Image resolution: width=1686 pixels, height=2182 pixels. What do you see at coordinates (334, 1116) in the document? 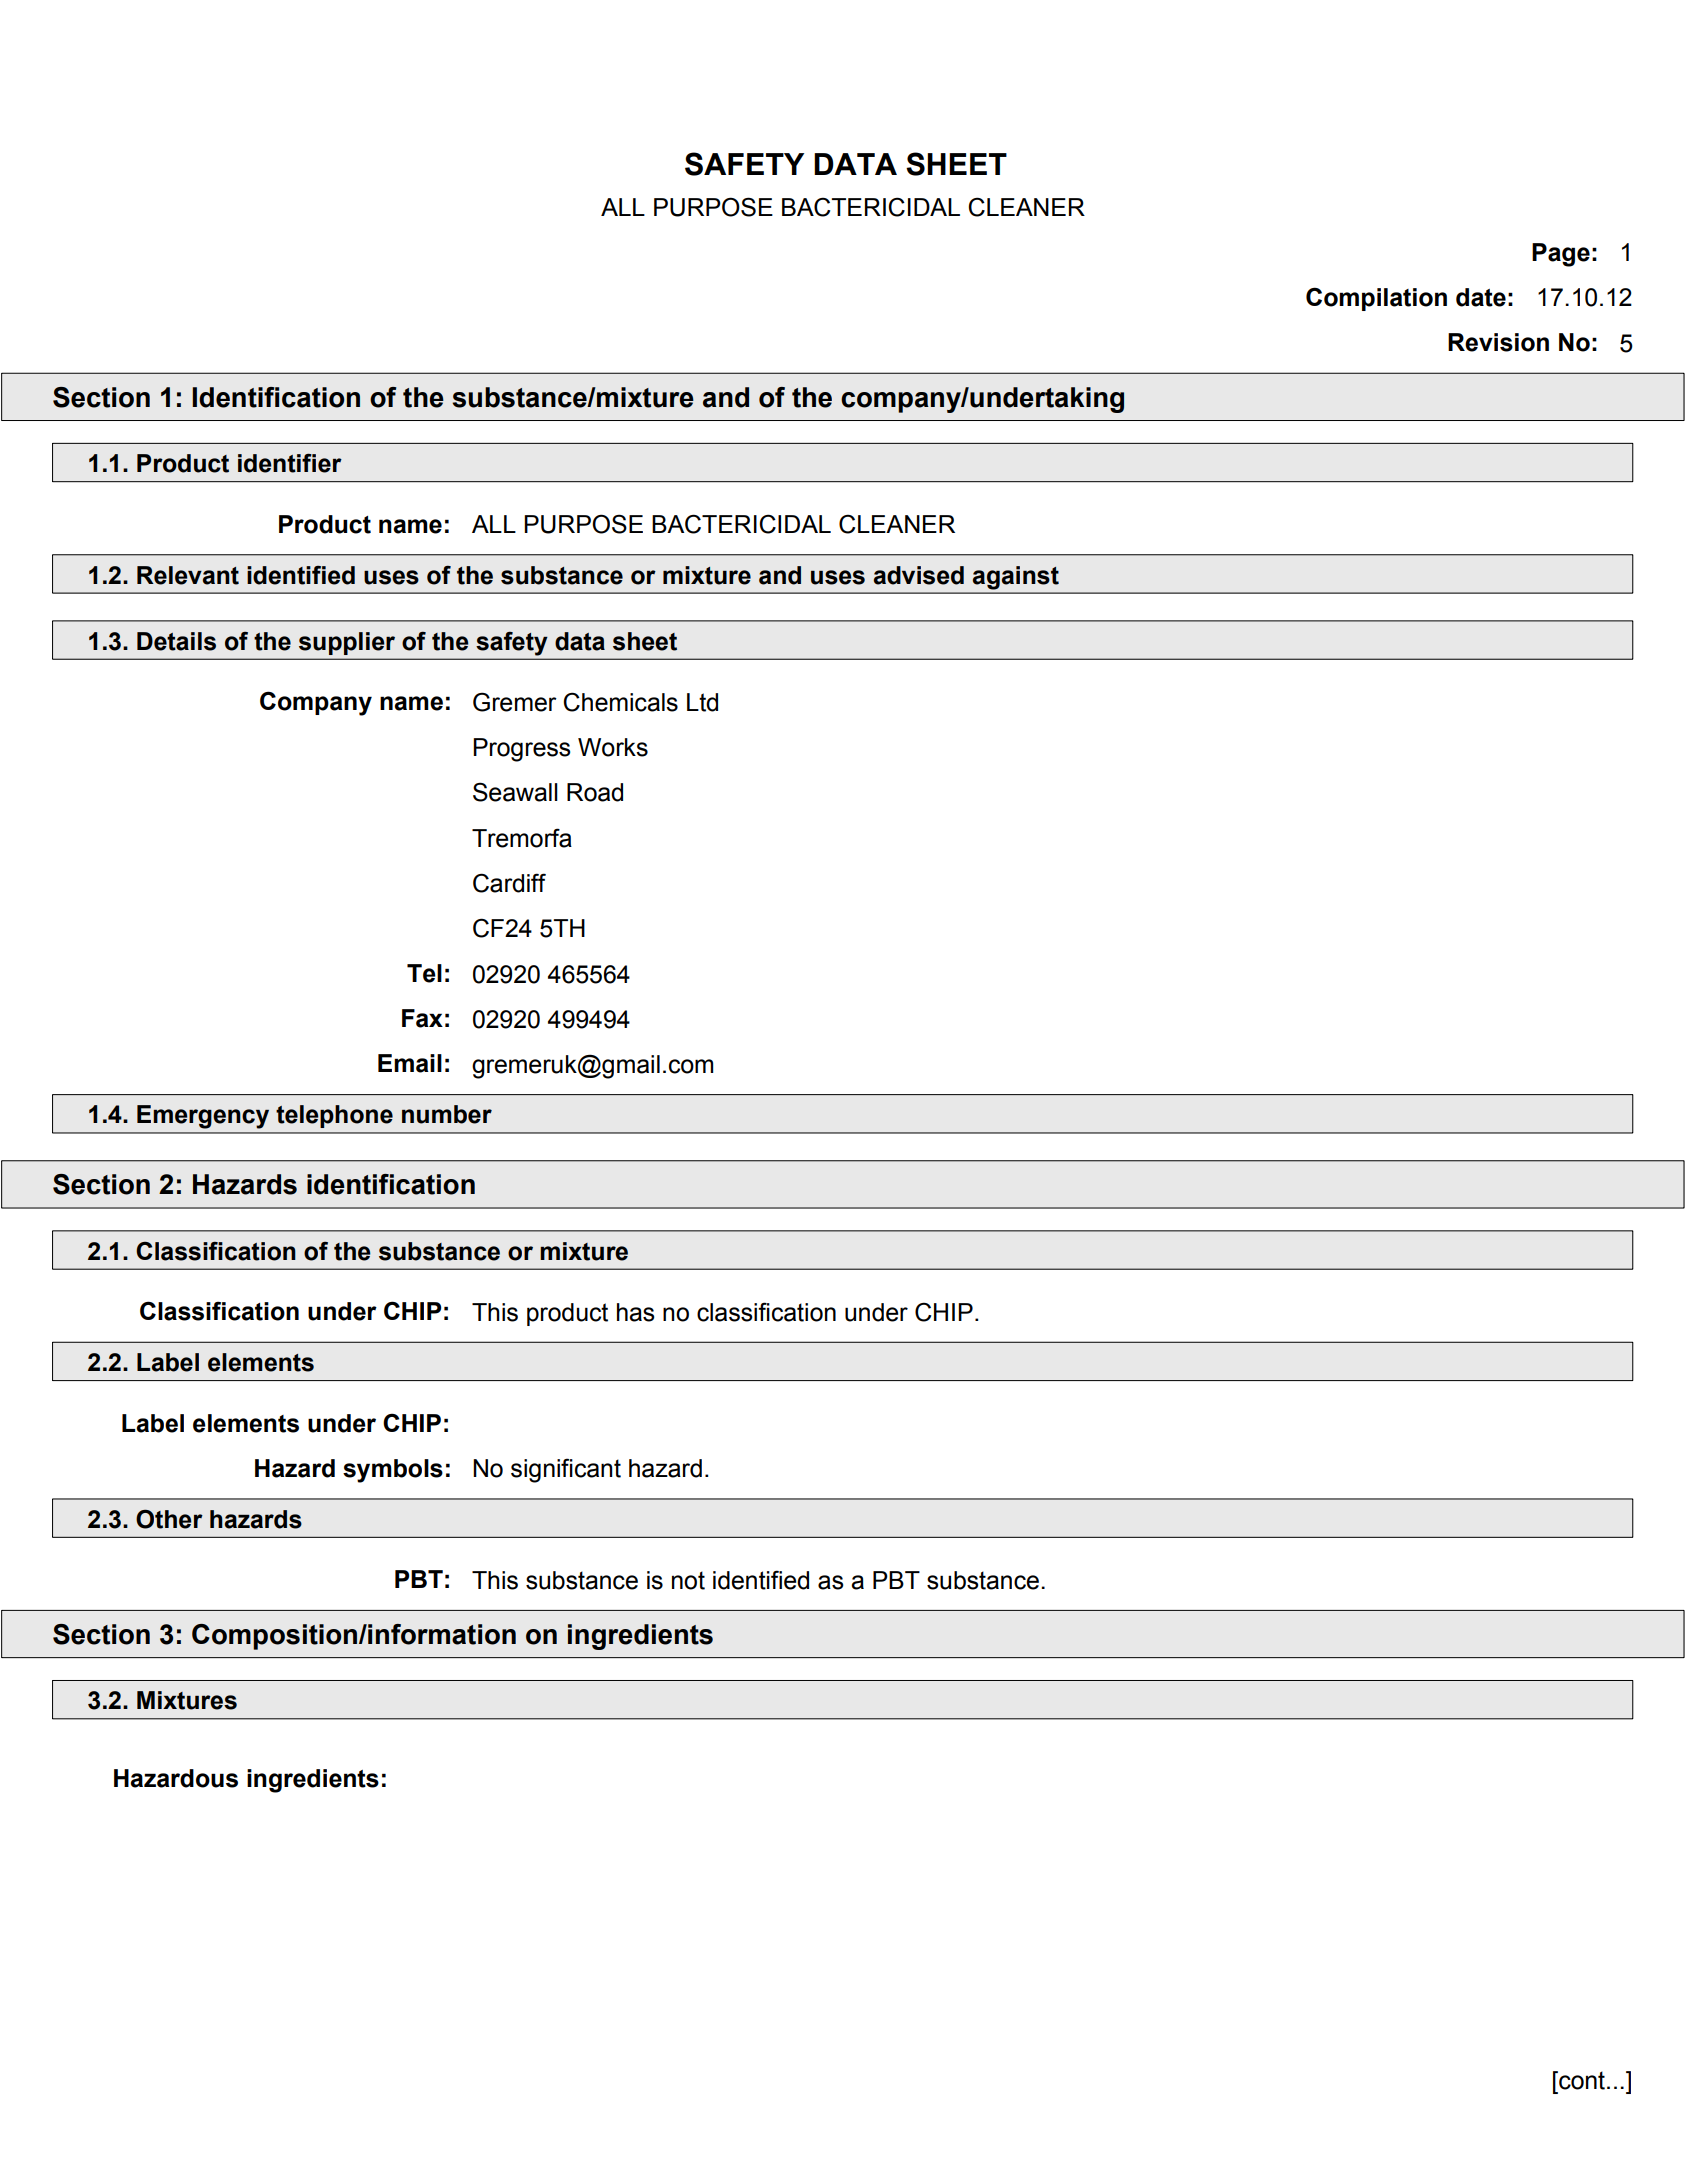
I see `telephone` at bounding box center [334, 1116].
